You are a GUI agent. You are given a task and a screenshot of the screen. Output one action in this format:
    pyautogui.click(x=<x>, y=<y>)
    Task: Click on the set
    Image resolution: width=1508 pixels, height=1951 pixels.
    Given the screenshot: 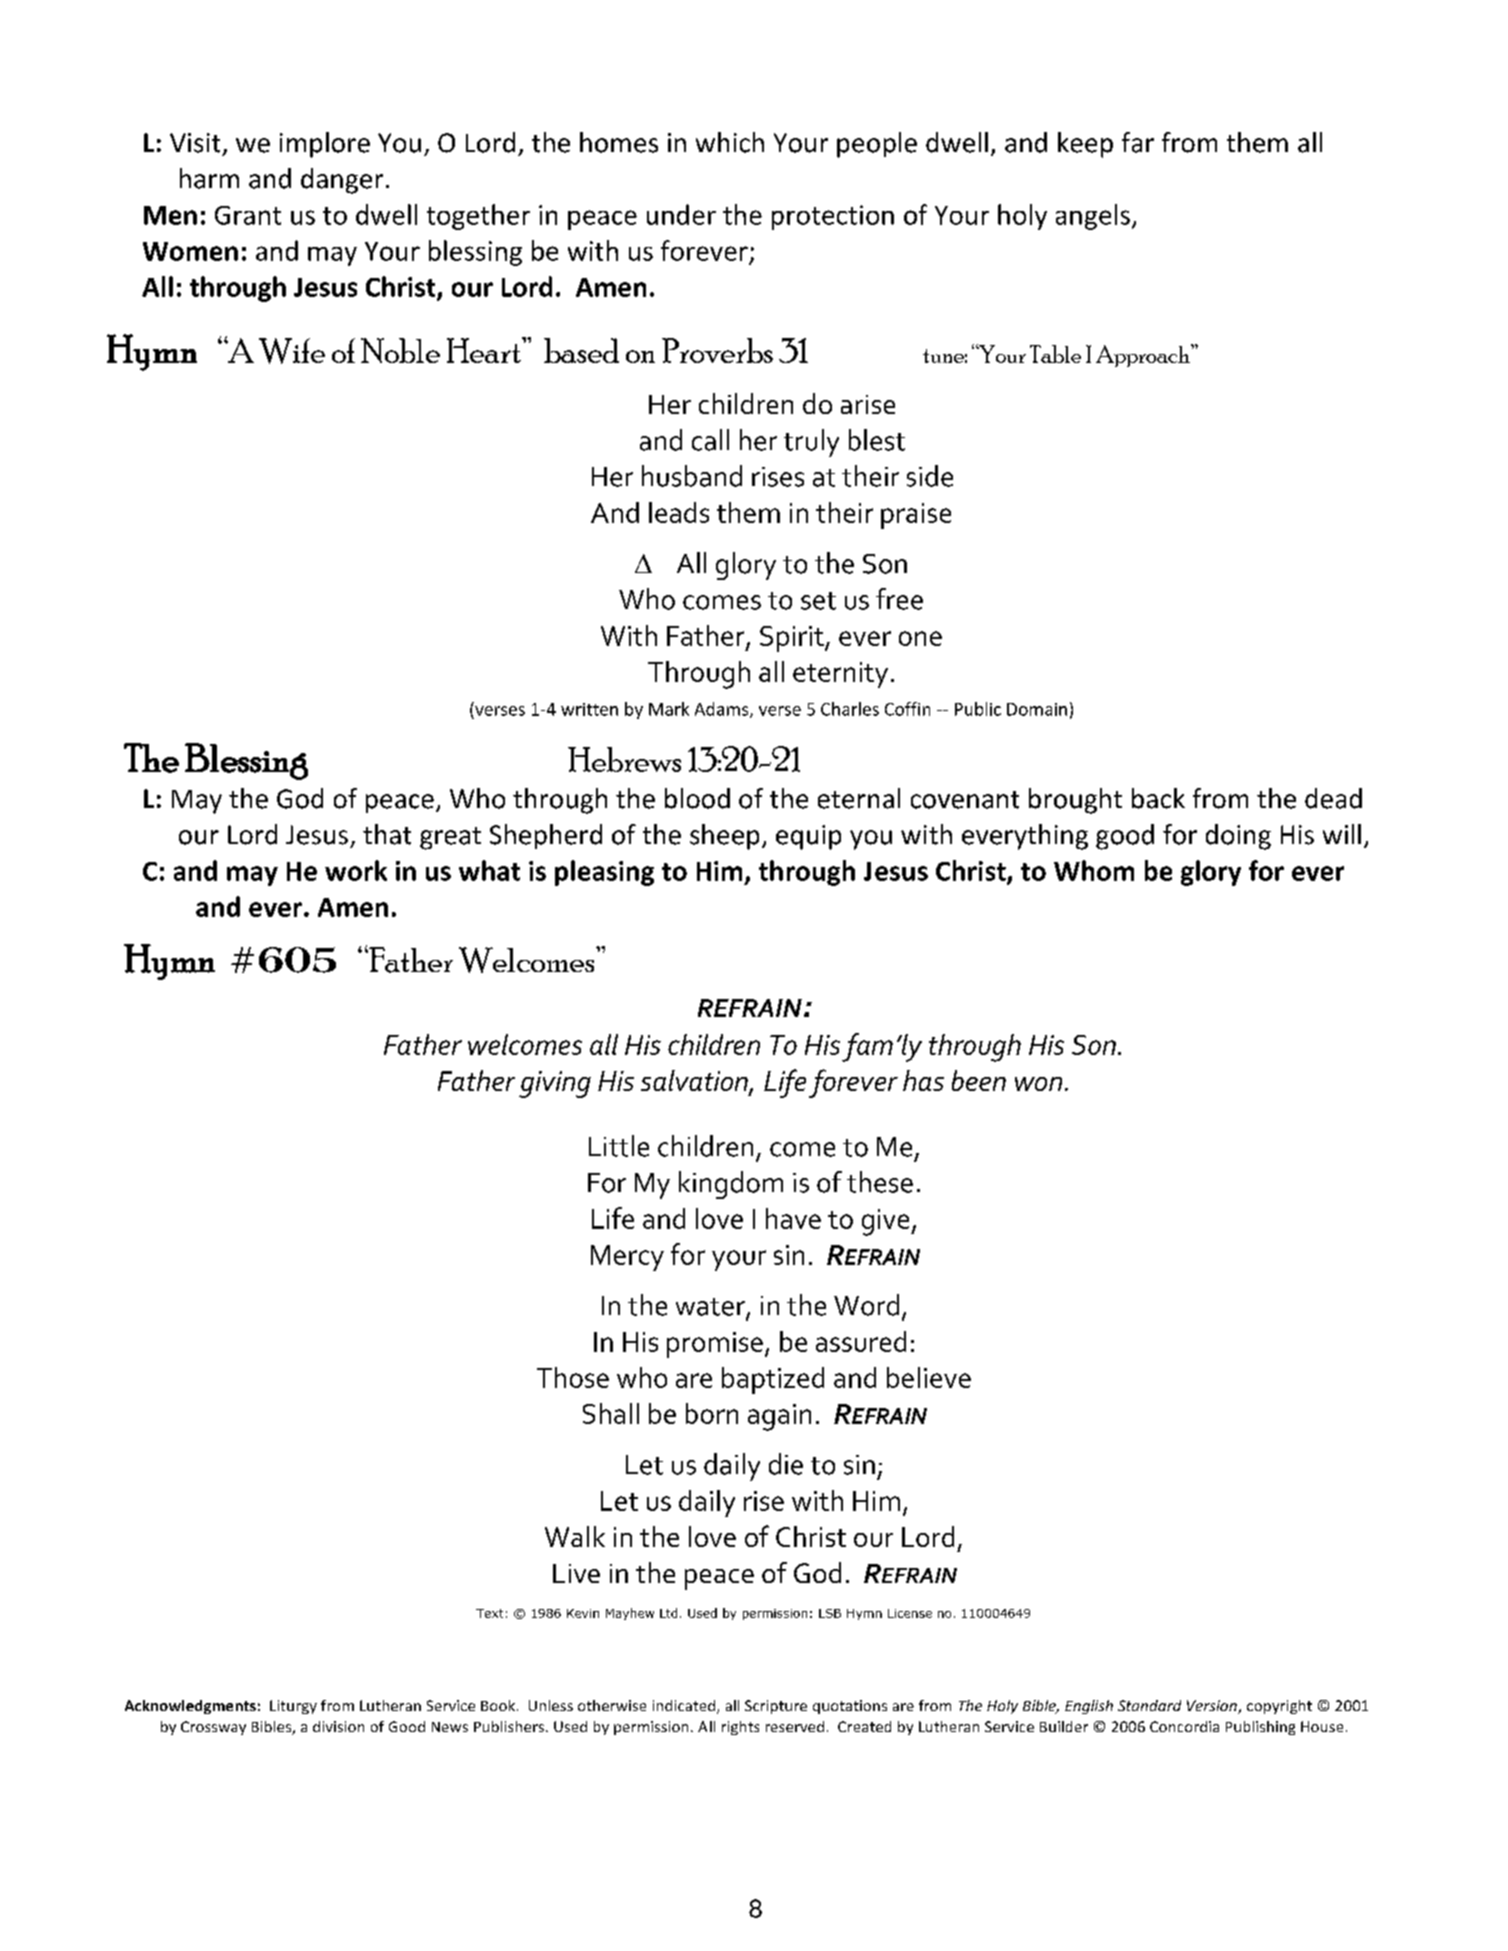 What is the action you would take?
    pyautogui.click(x=818, y=601)
